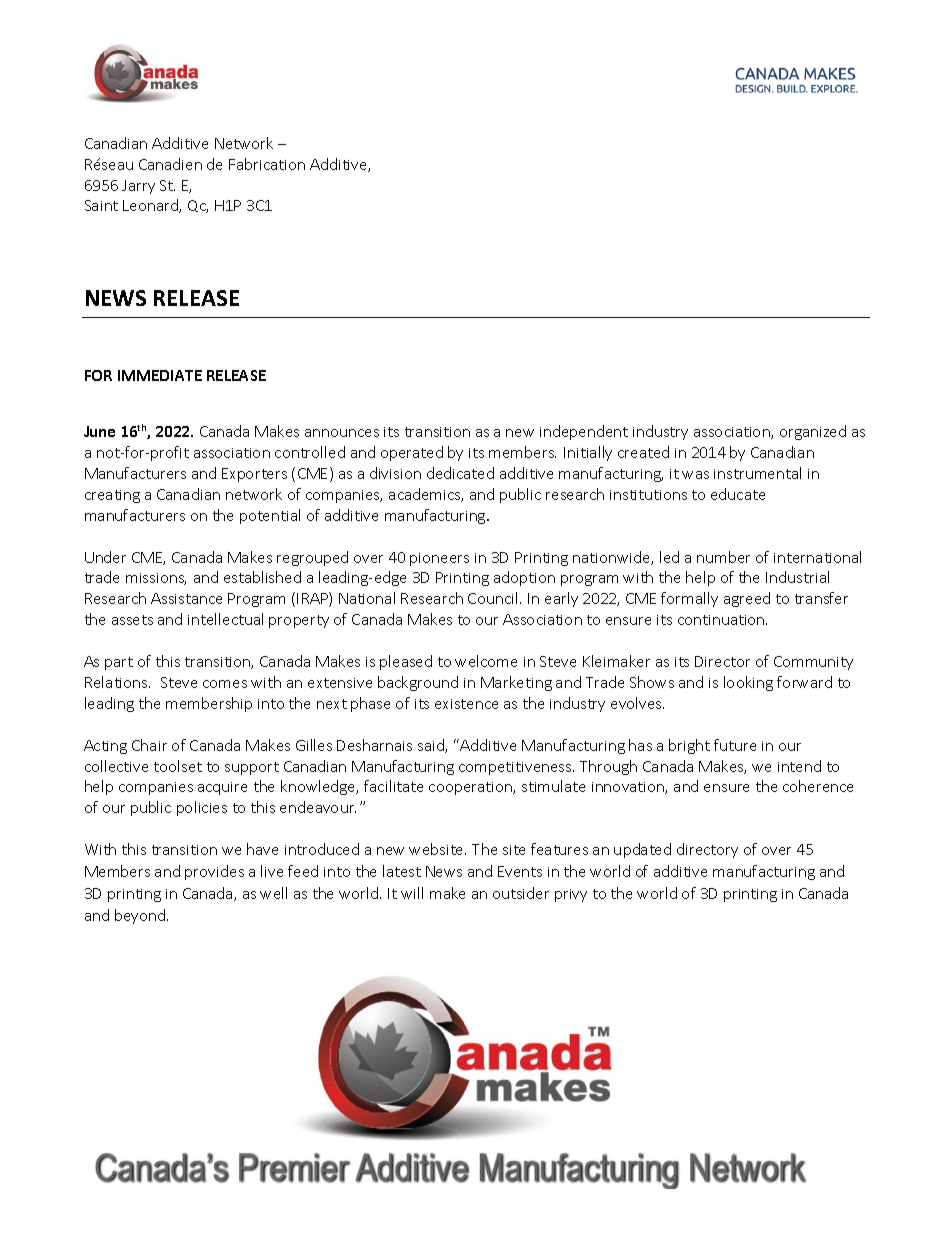  Describe the element at coordinates (170, 164) in the screenshot. I see `Canadien` at that location.
